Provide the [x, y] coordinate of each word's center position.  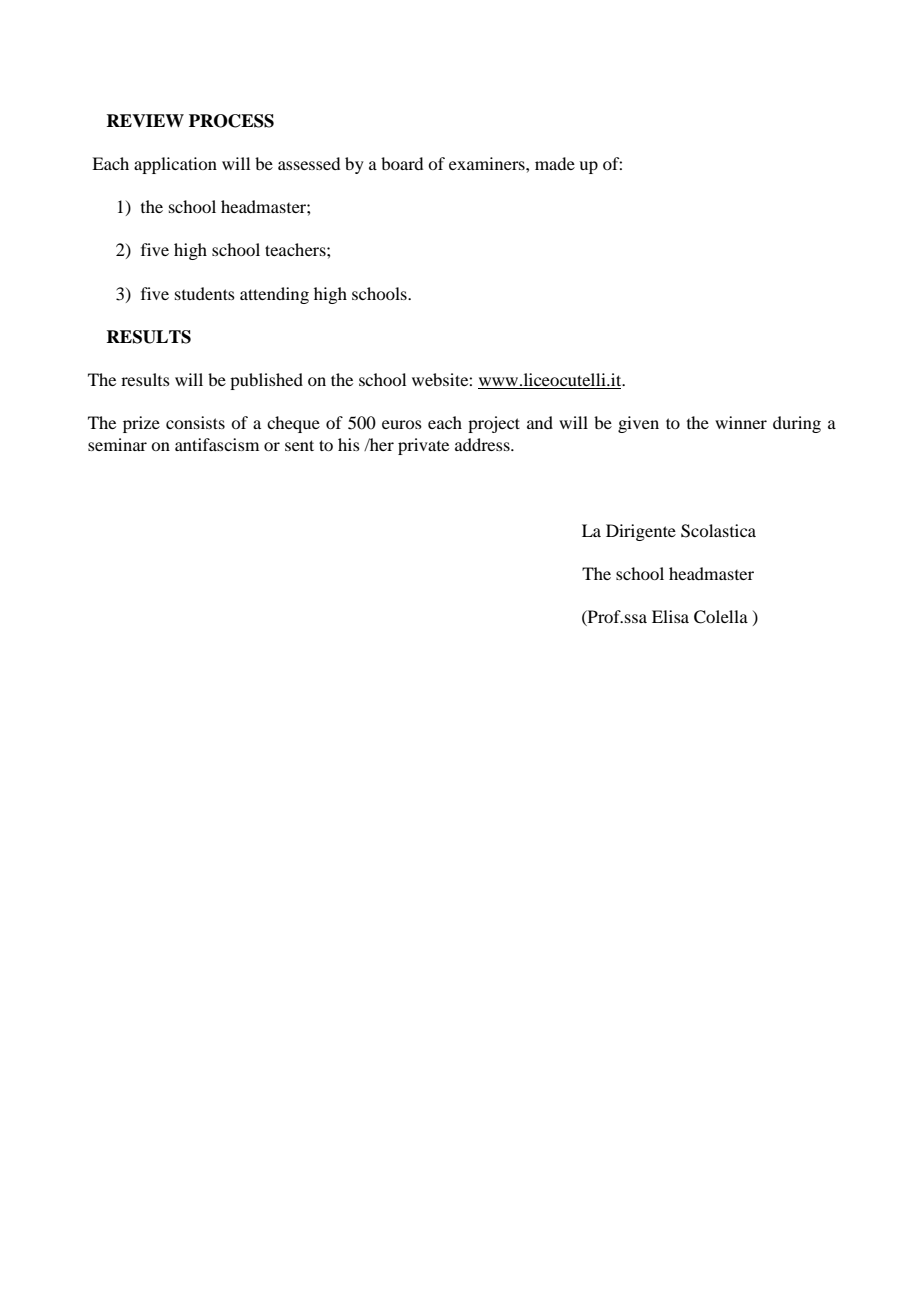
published [266, 381]
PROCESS [231, 121]
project [494, 424]
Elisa [670, 616]
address [483, 444]
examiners [488, 163]
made [555, 163]
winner [741, 422]
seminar [117, 444]
